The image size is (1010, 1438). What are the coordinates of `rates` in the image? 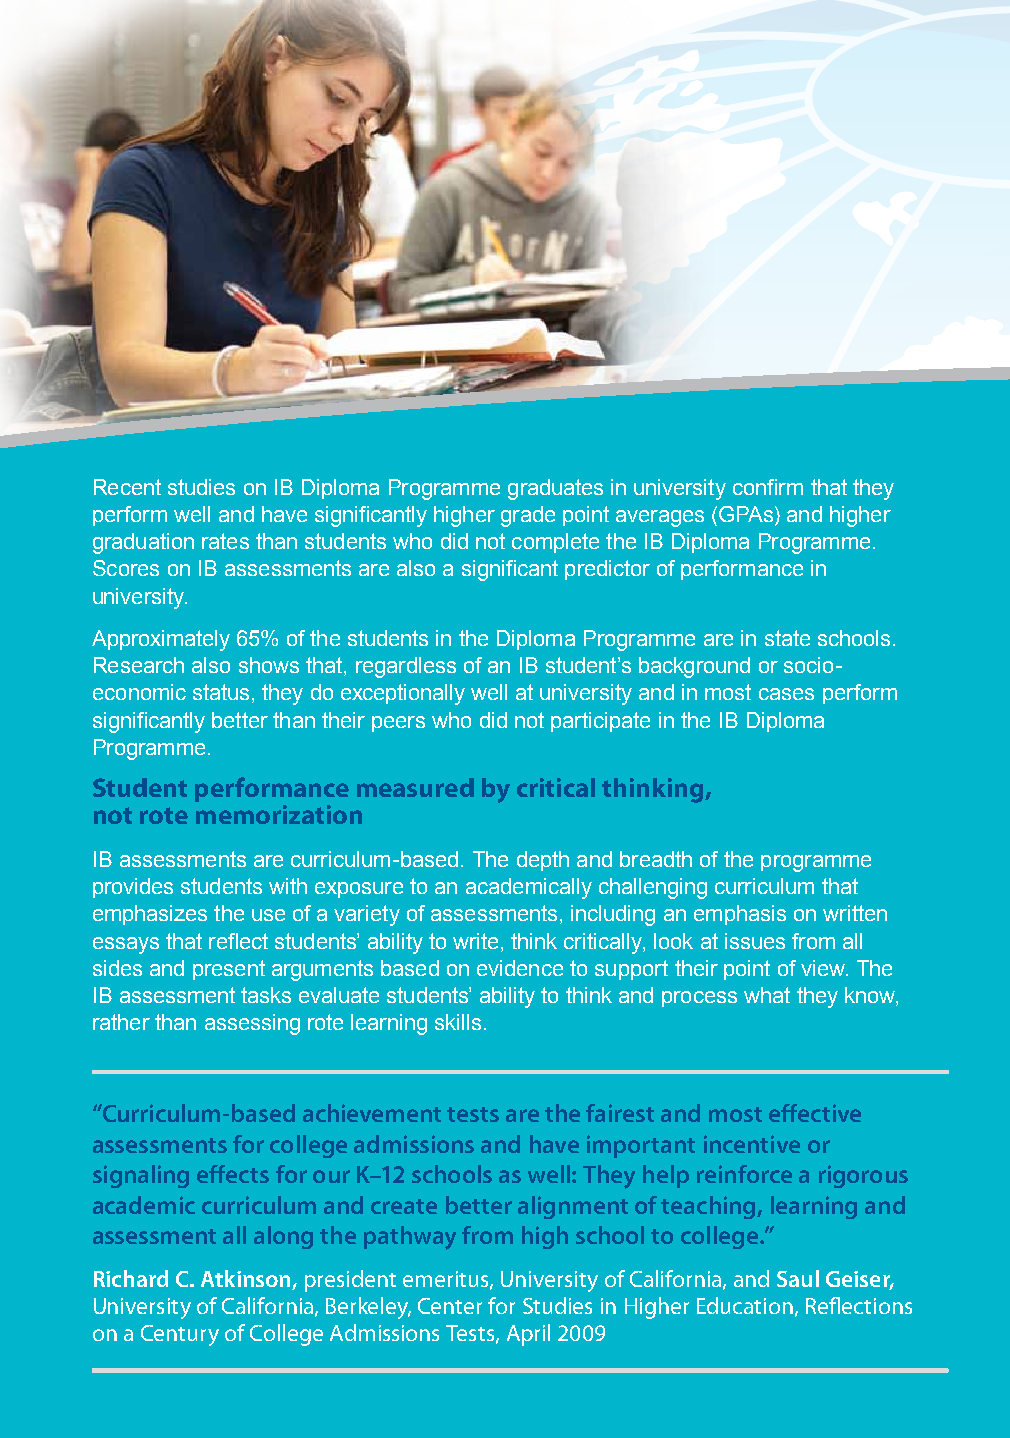 It's located at (225, 541).
